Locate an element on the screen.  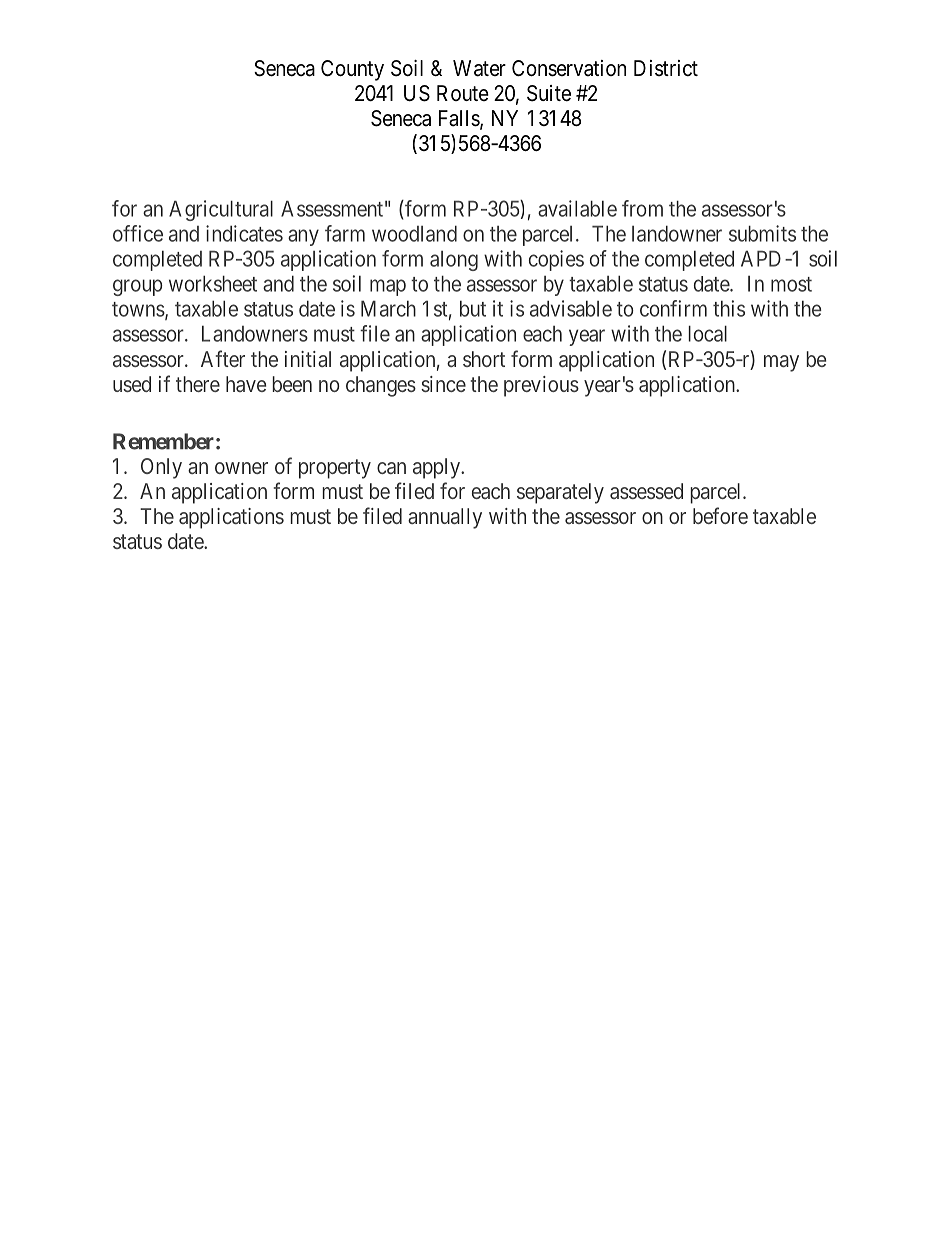
submits is located at coordinates (762, 233).
